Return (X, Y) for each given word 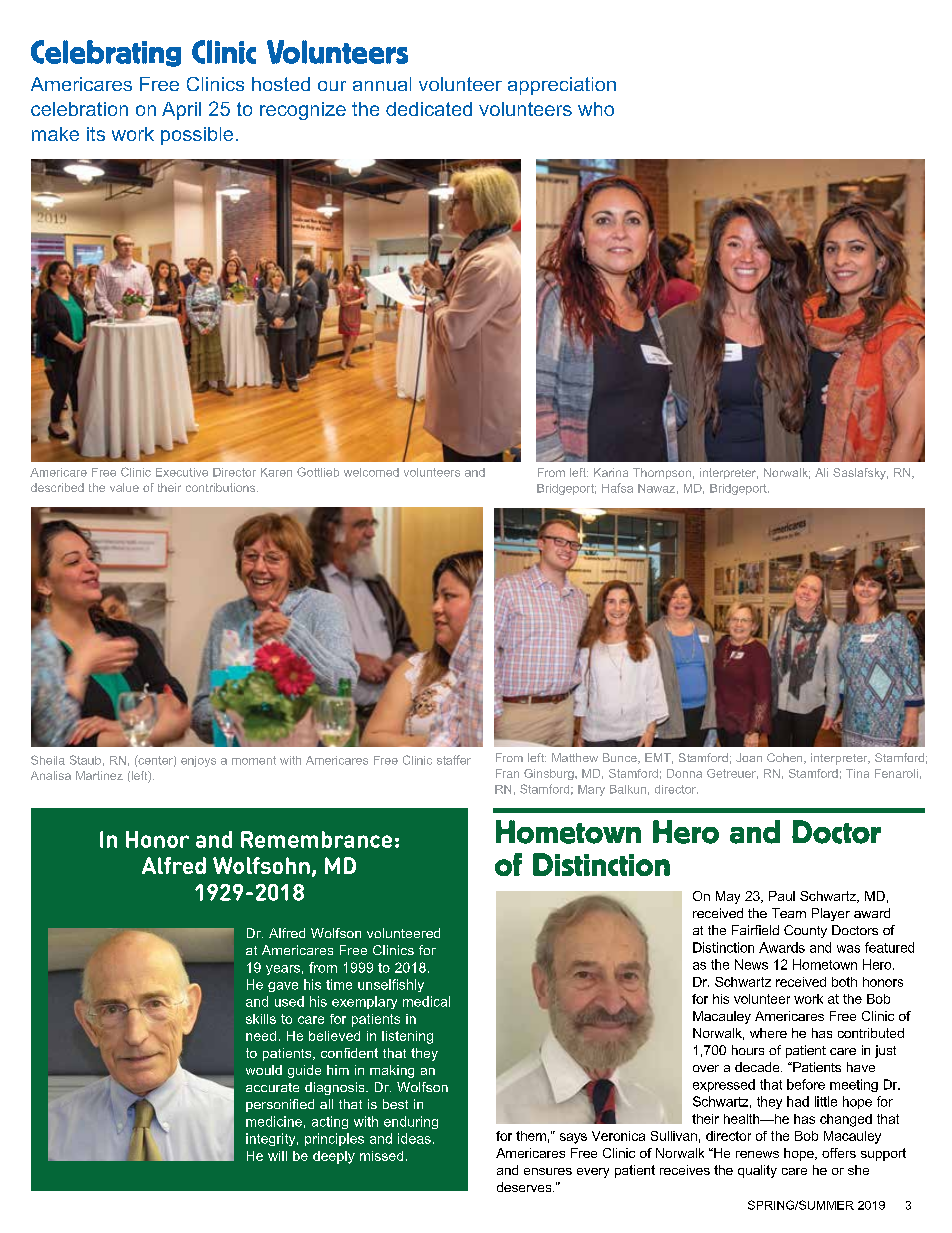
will (277, 1156)
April (181, 111)
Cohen (786, 758)
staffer (454, 760)
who (596, 109)
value (124, 487)
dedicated (429, 109)
